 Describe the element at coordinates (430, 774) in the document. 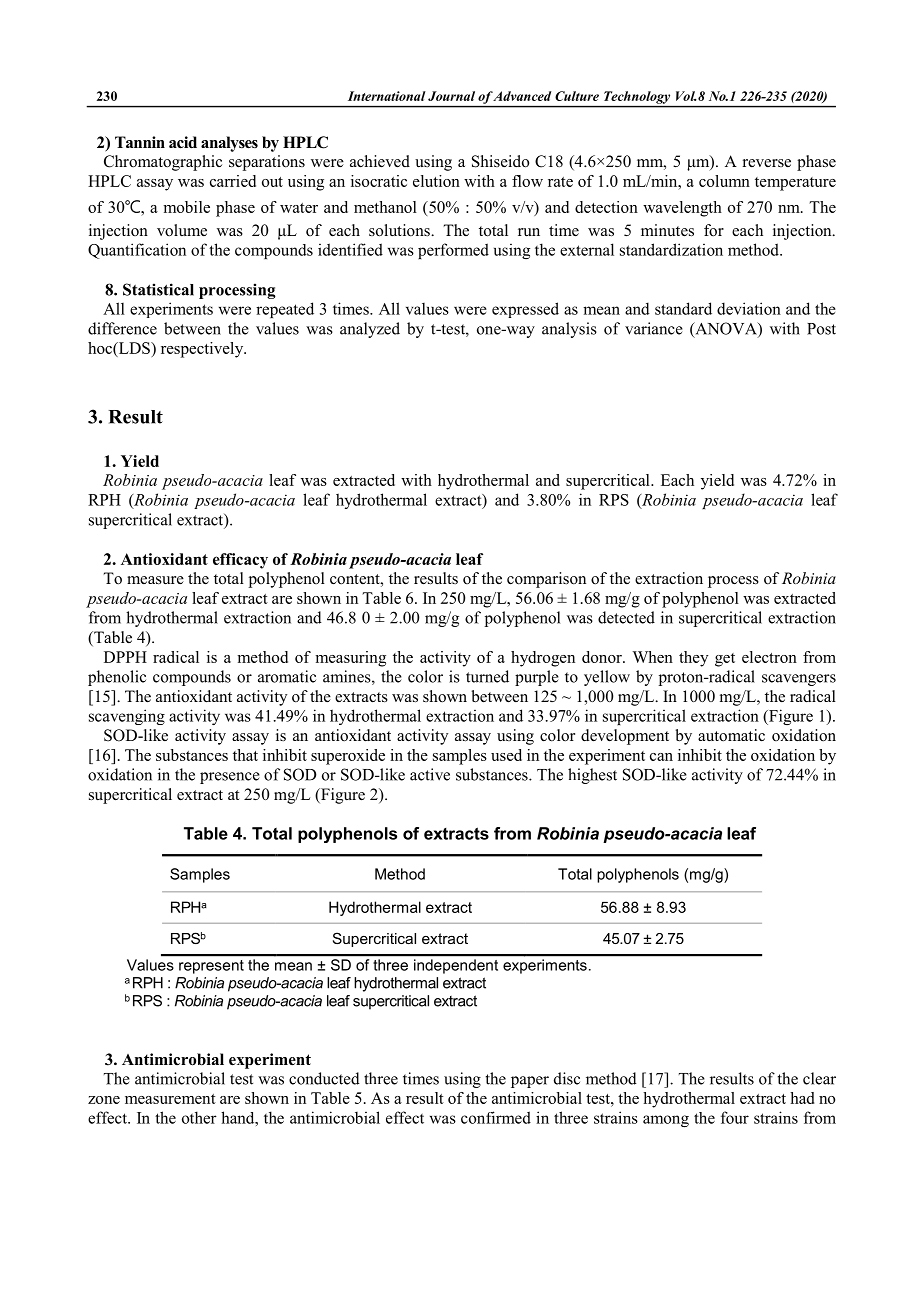

I see `active` at that location.
